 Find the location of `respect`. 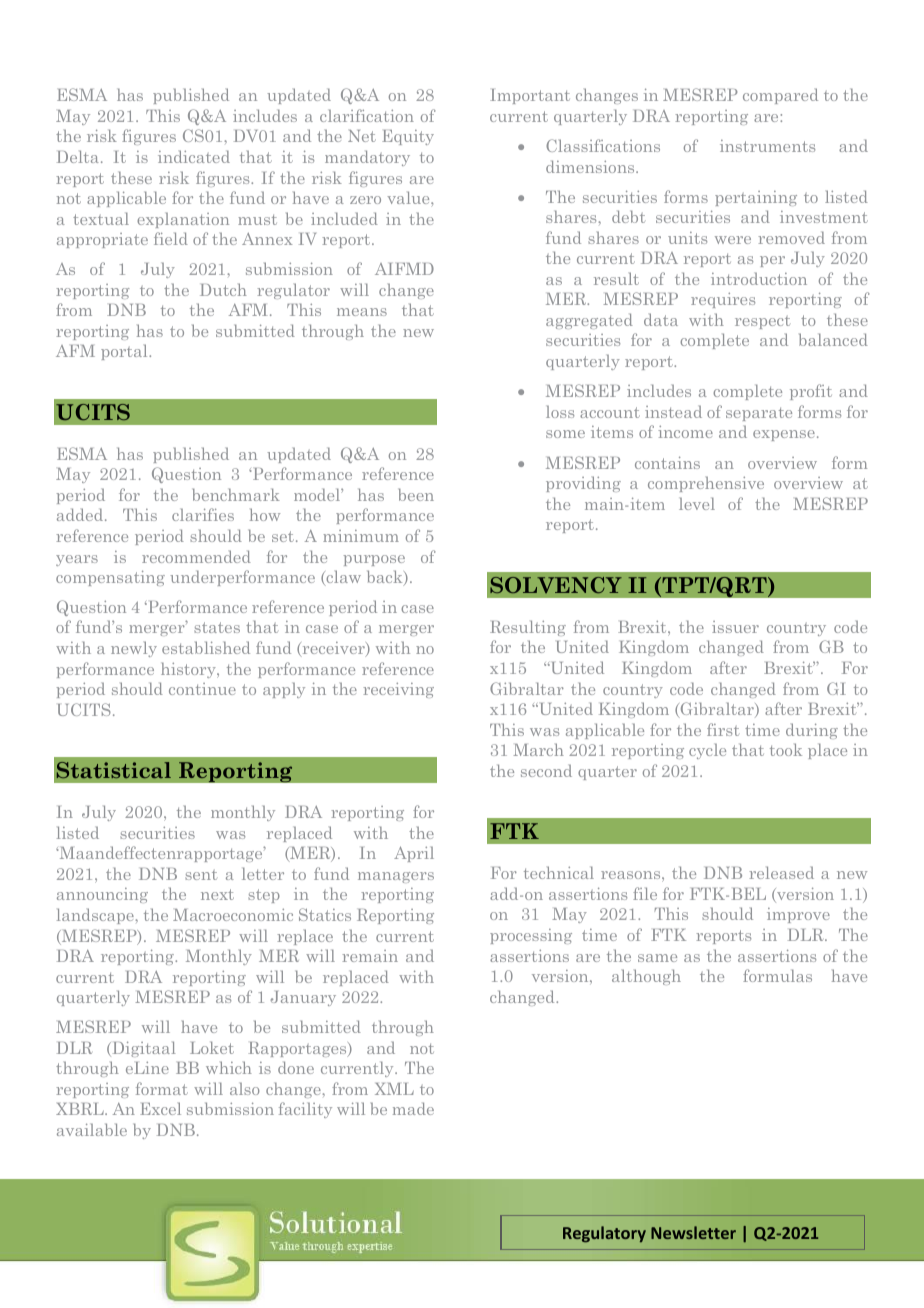

respect is located at coordinates (762, 323).
